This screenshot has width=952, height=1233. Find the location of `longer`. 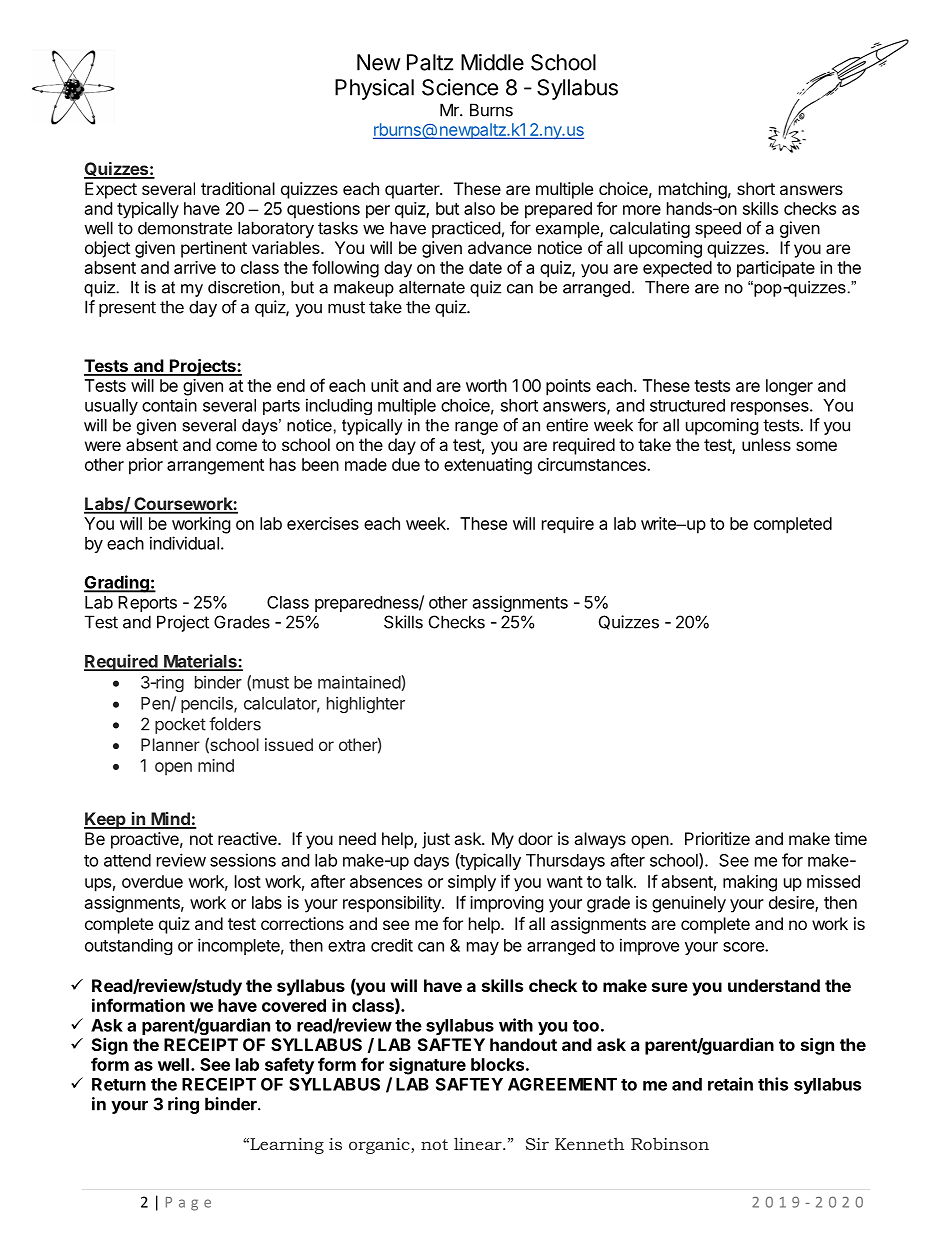

longer is located at coordinates (789, 387).
